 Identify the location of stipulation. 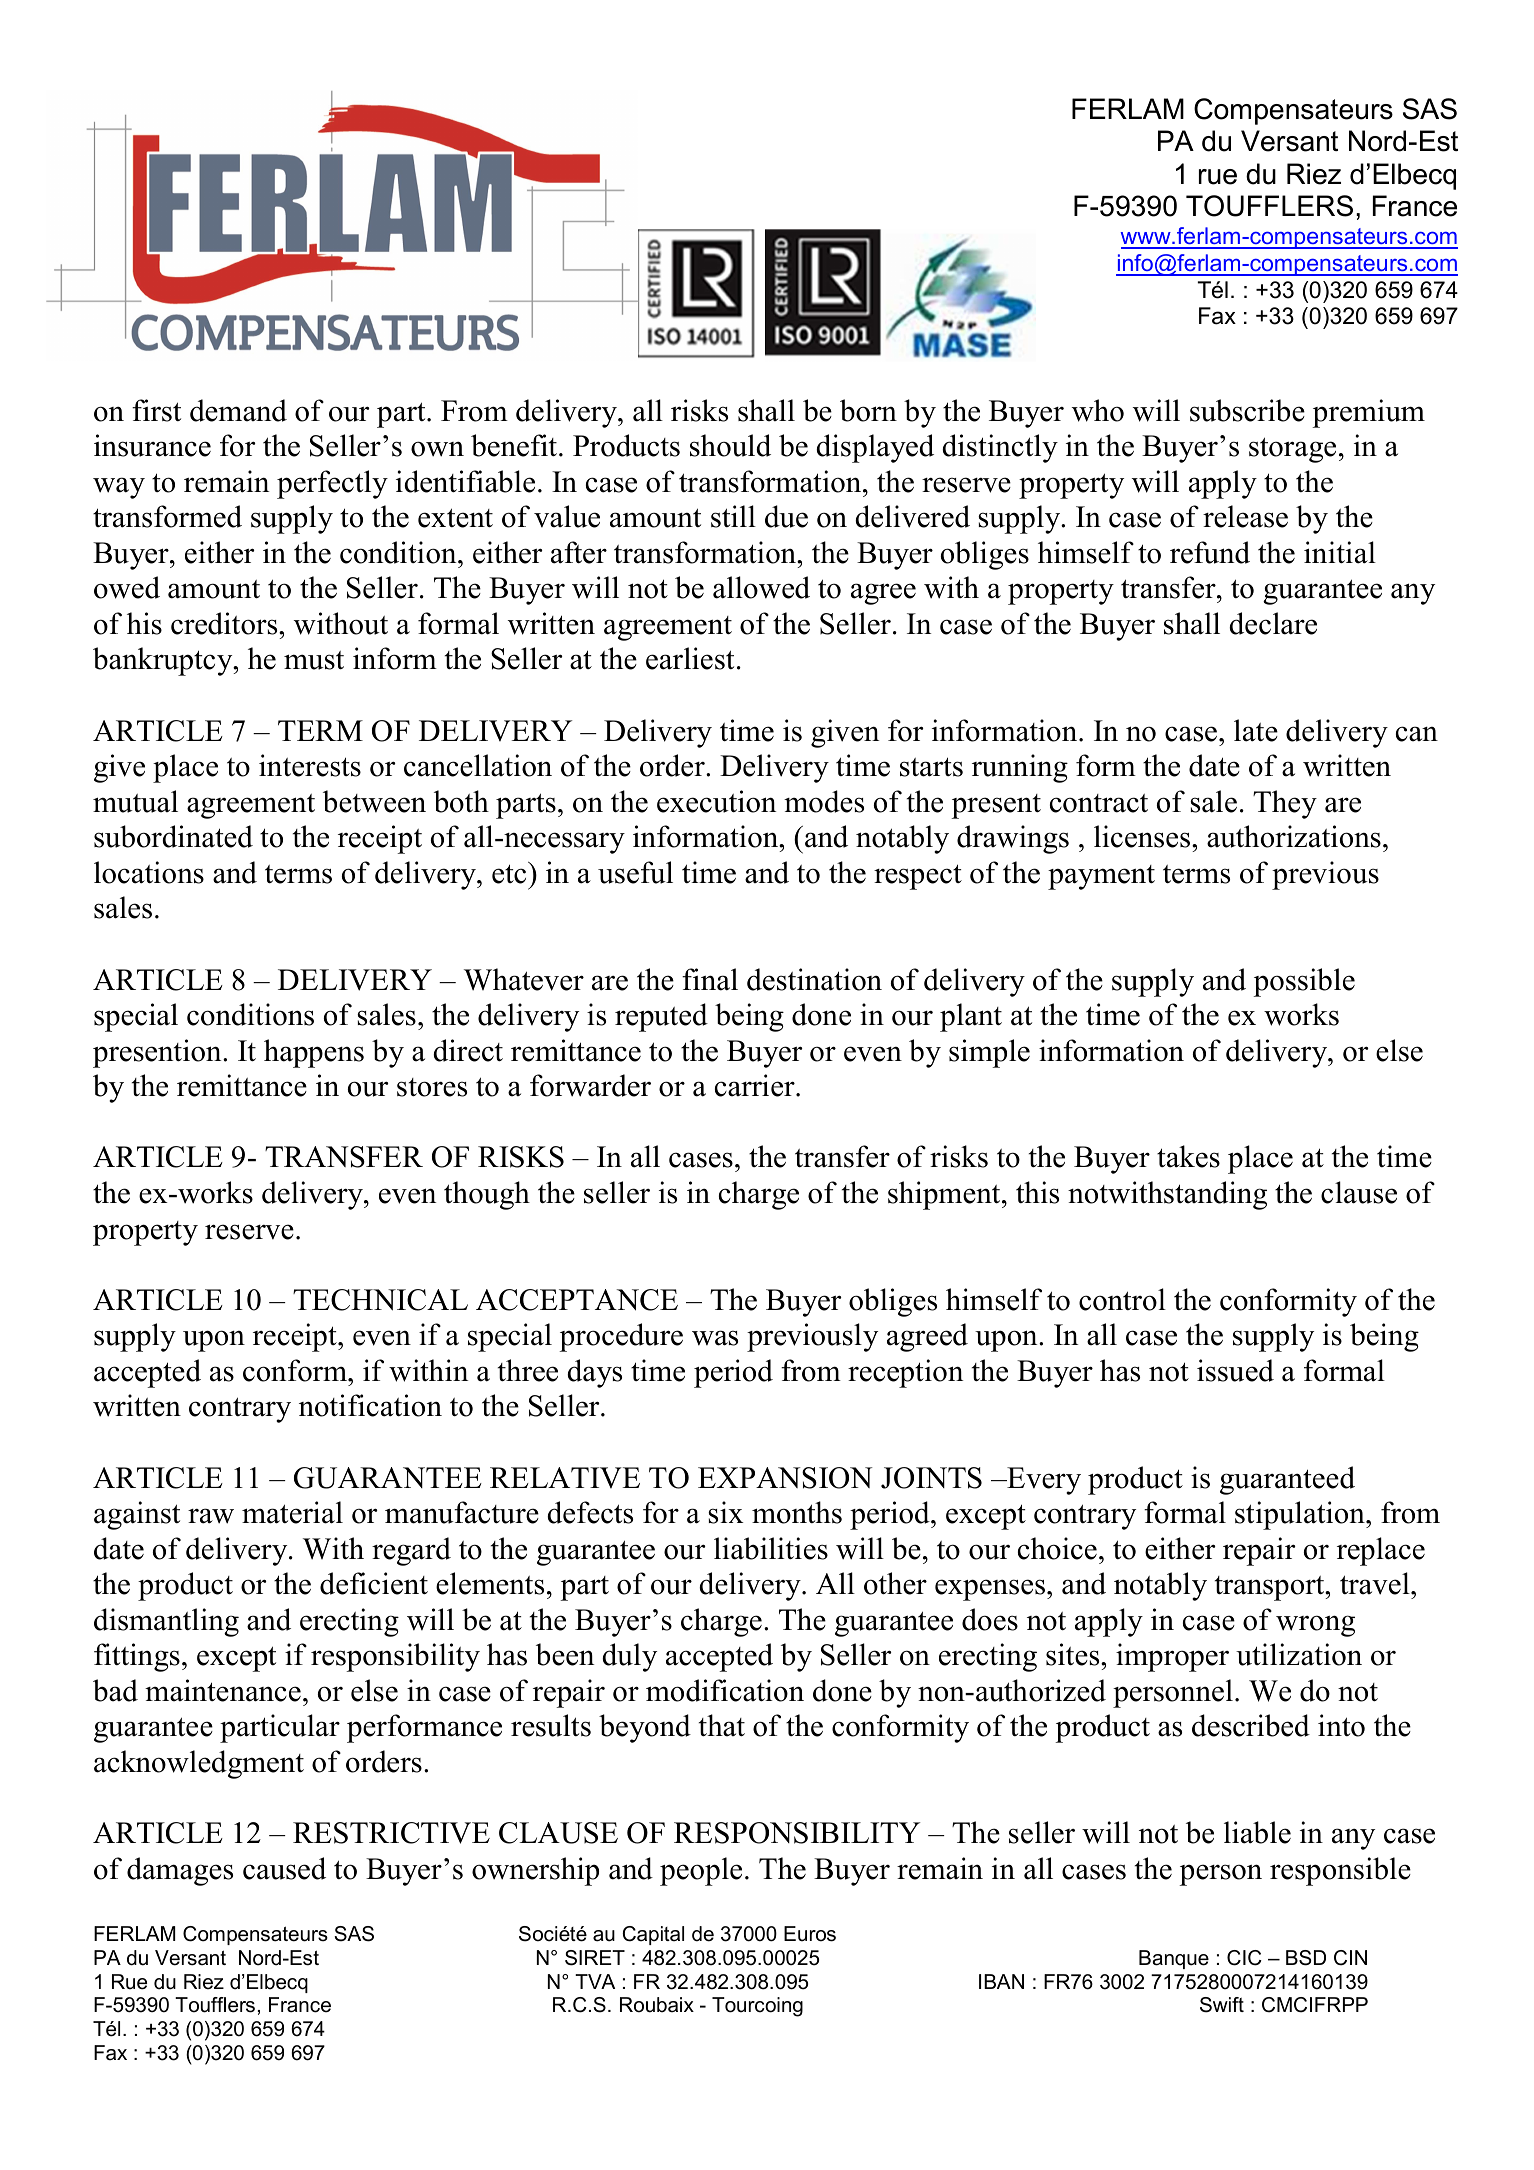
(1301, 1515).
